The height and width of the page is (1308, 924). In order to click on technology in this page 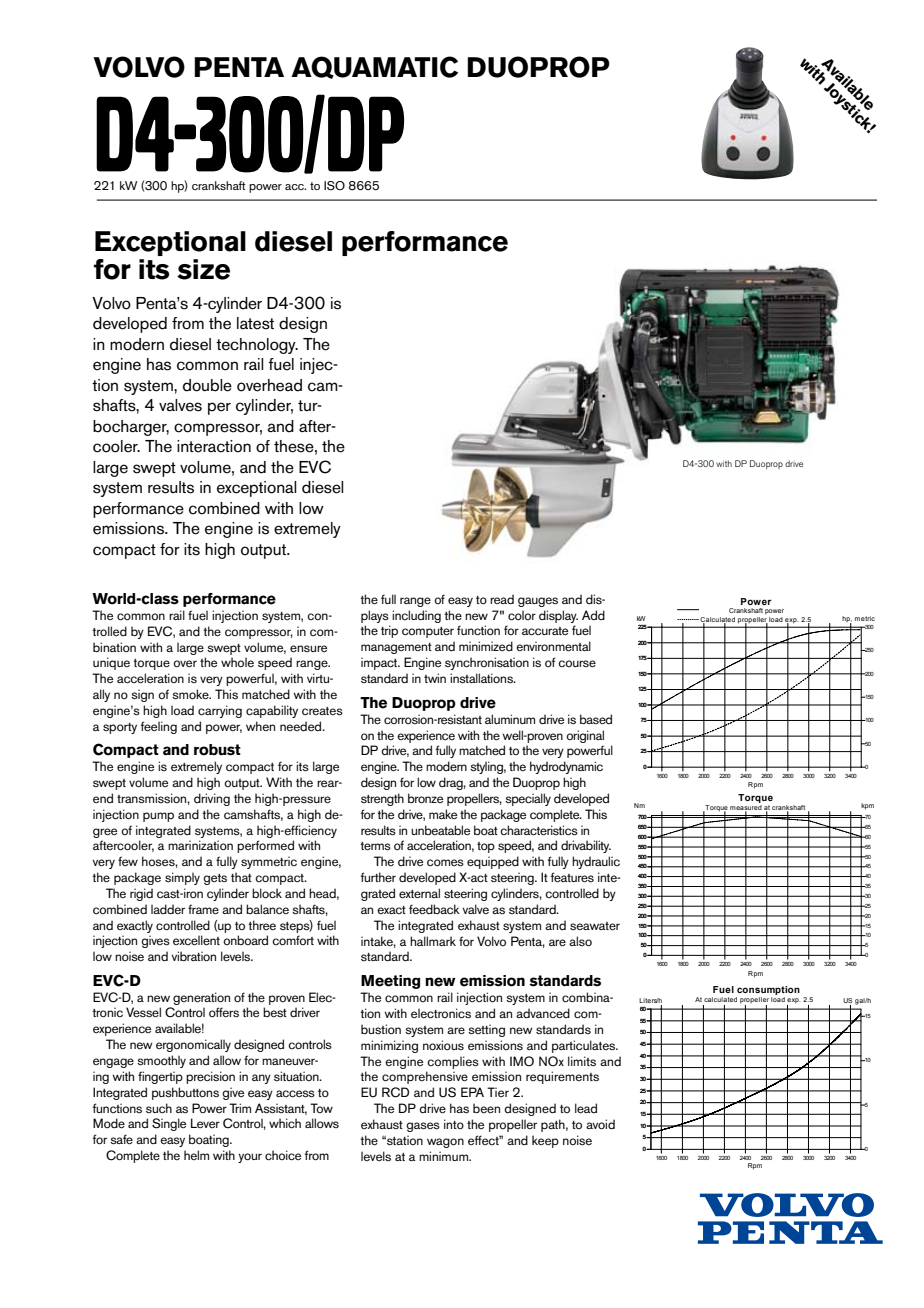, I will do `click(257, 346)`.
